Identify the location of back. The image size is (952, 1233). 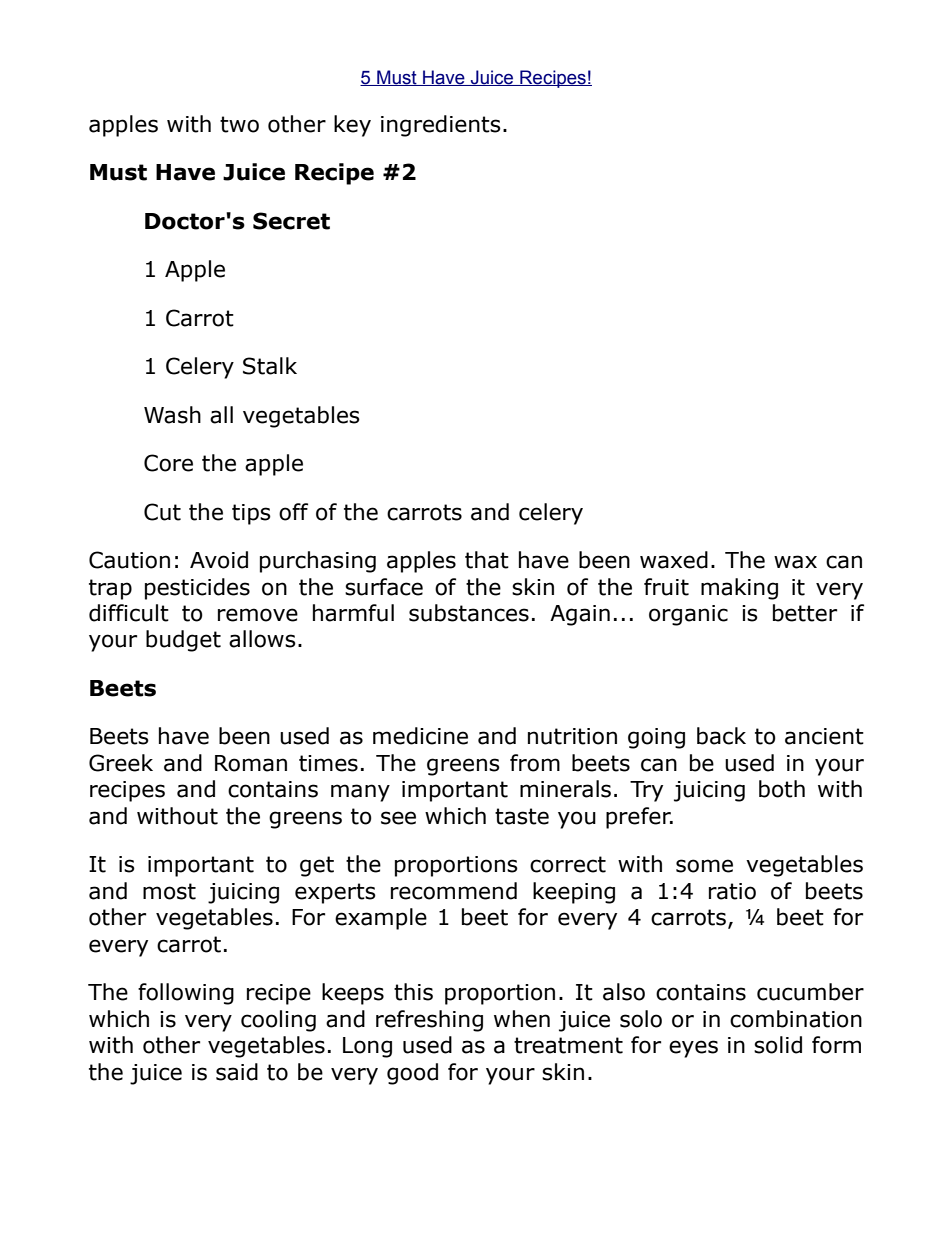
(721, 736).
